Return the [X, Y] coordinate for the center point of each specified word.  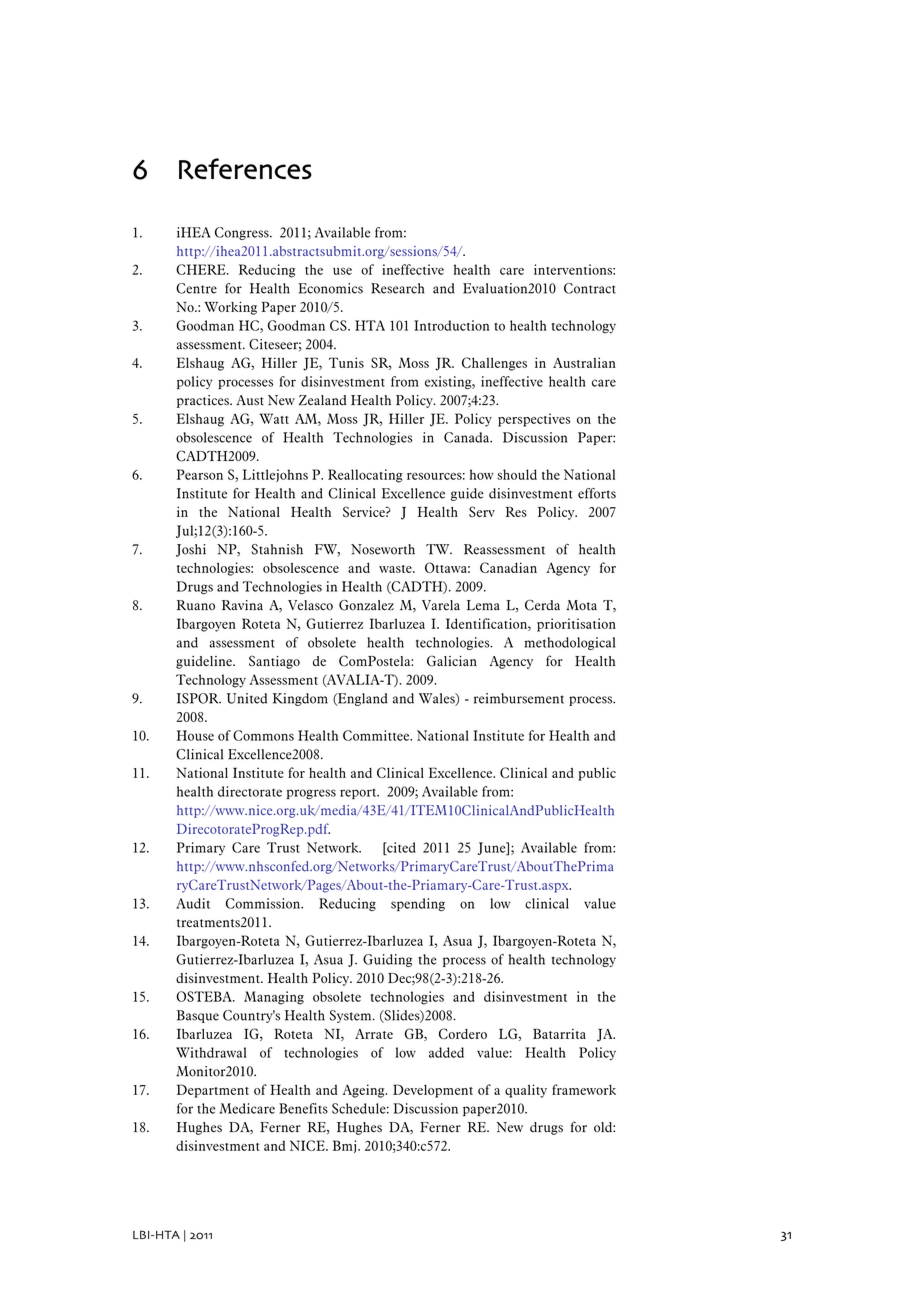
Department [213, 1091]
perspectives [534, 420]
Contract [590, 288]
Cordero [463, 1033]
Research [397, 288]
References [245, 169]
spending [418, 904]
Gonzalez [366, 605]
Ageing [365, 1091]
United [247, 698]
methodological [570, 643]
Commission [264, 903]
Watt [274, 418]
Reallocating [365, 476]
